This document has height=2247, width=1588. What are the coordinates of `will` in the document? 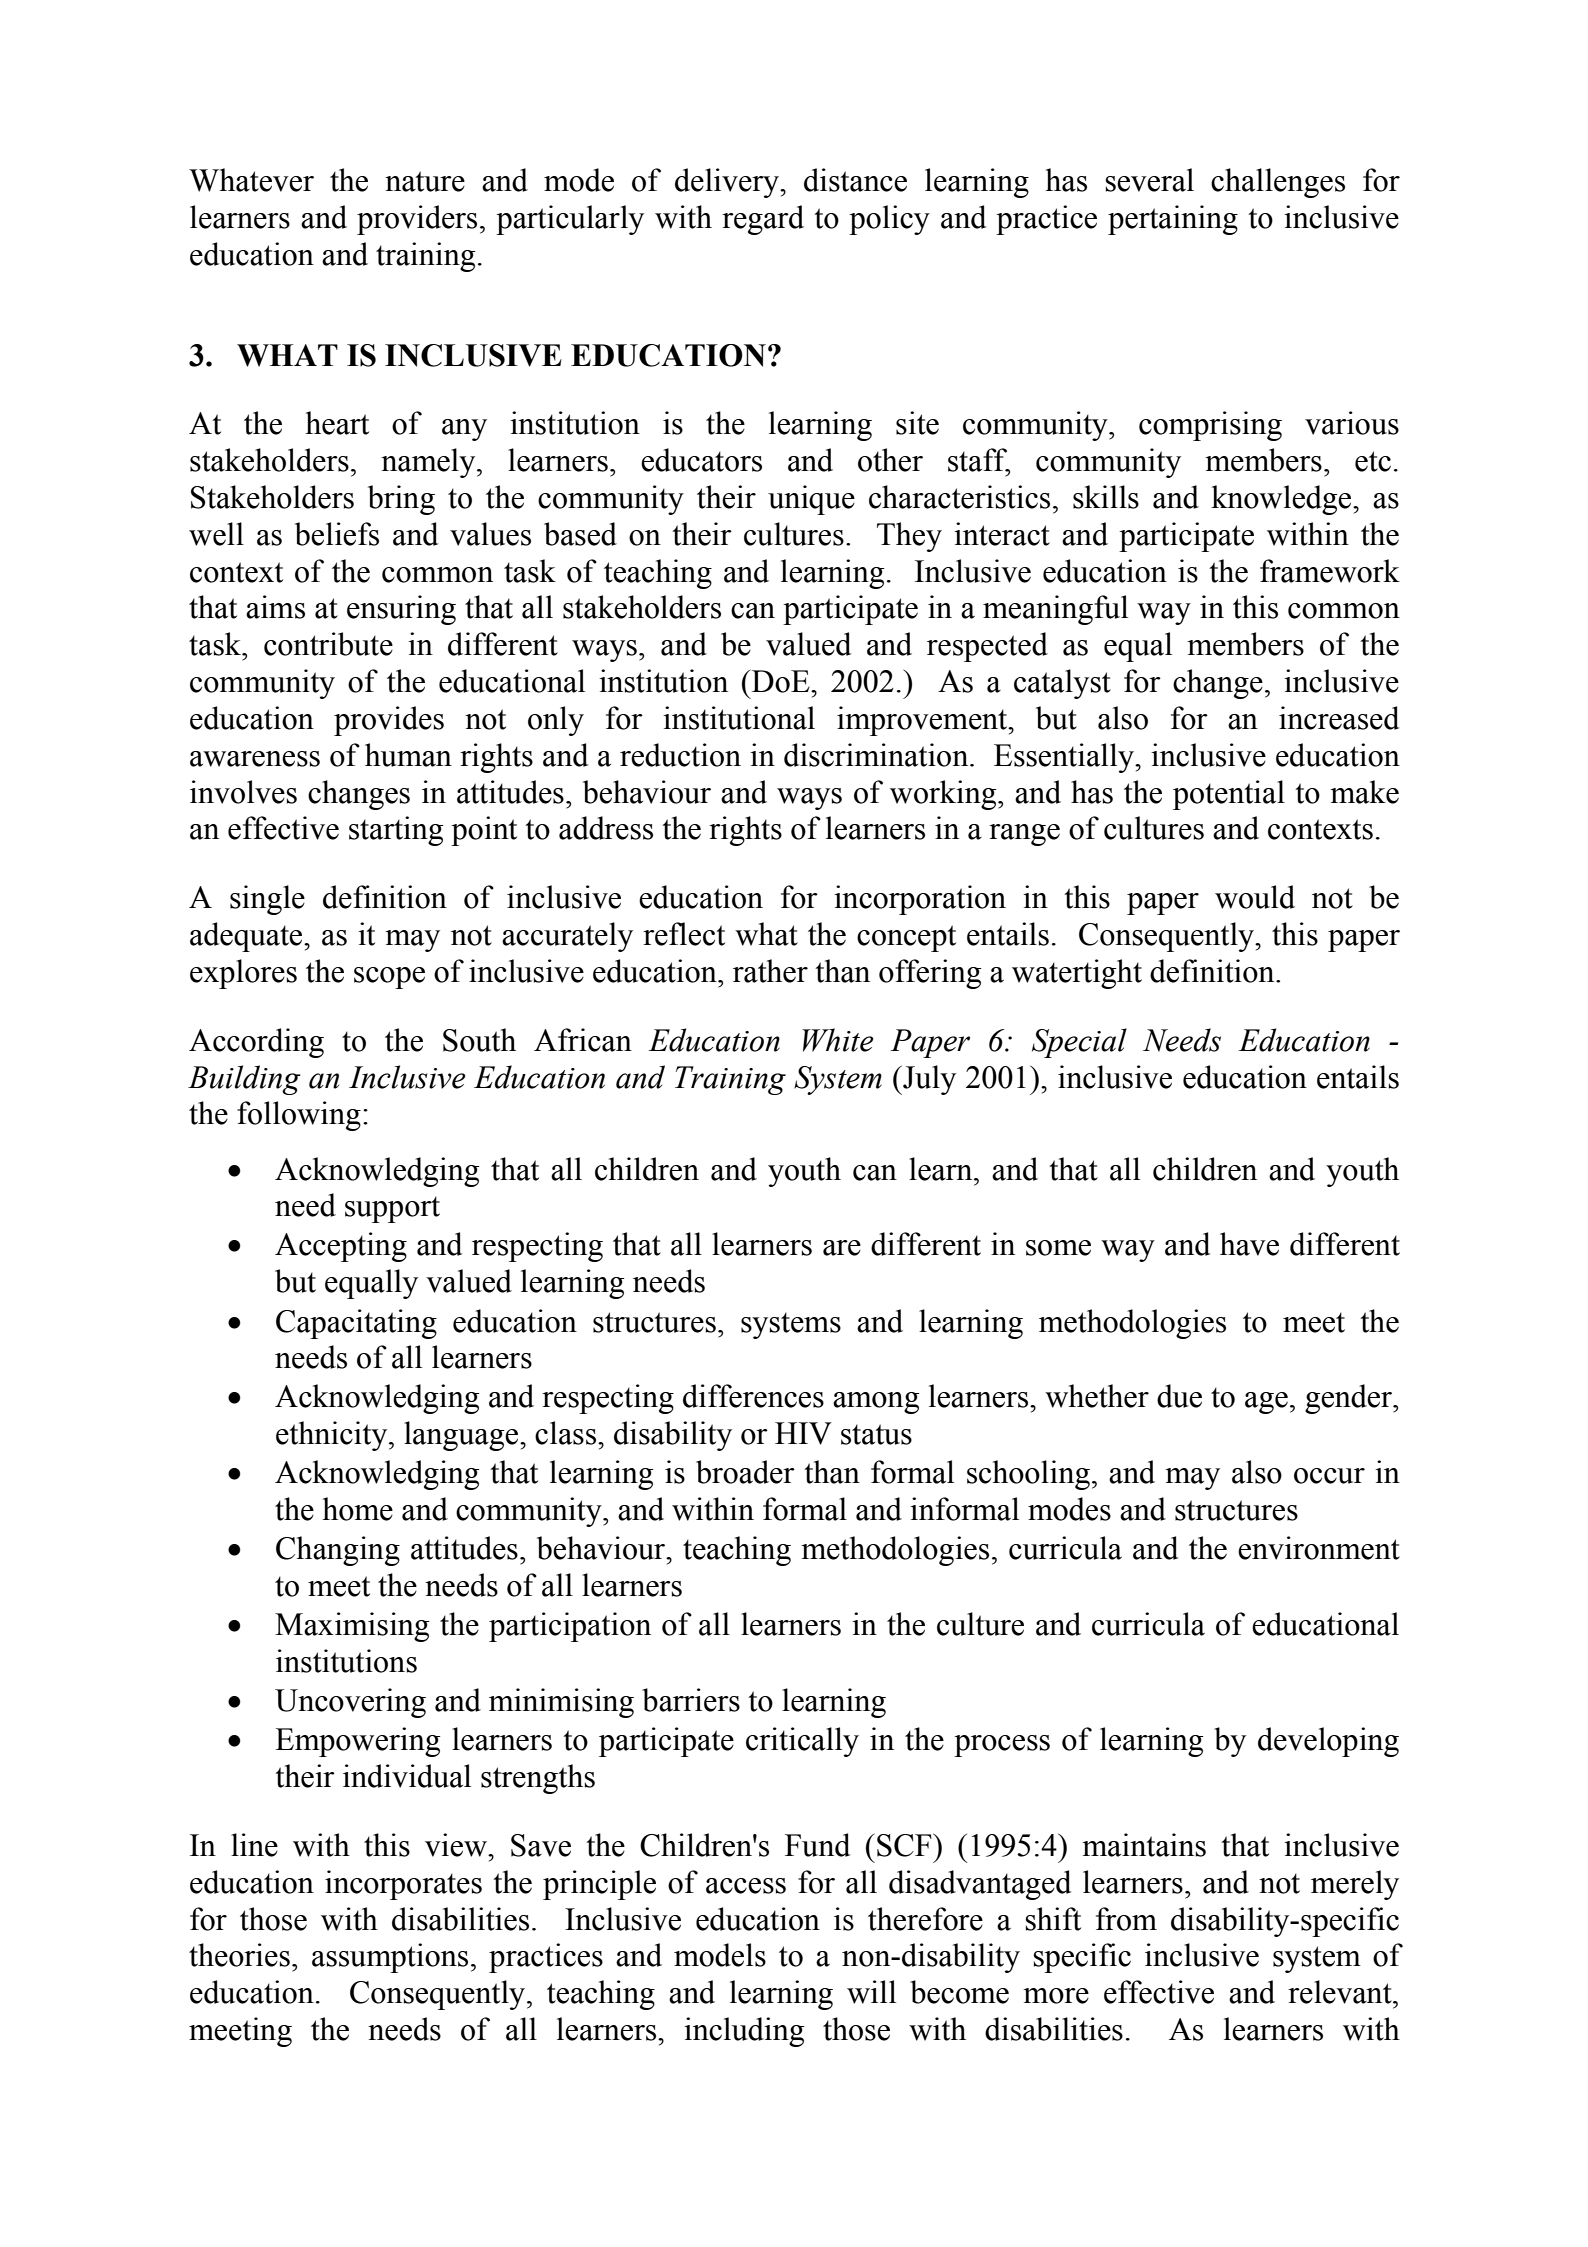 It's located at (871, 1992).
